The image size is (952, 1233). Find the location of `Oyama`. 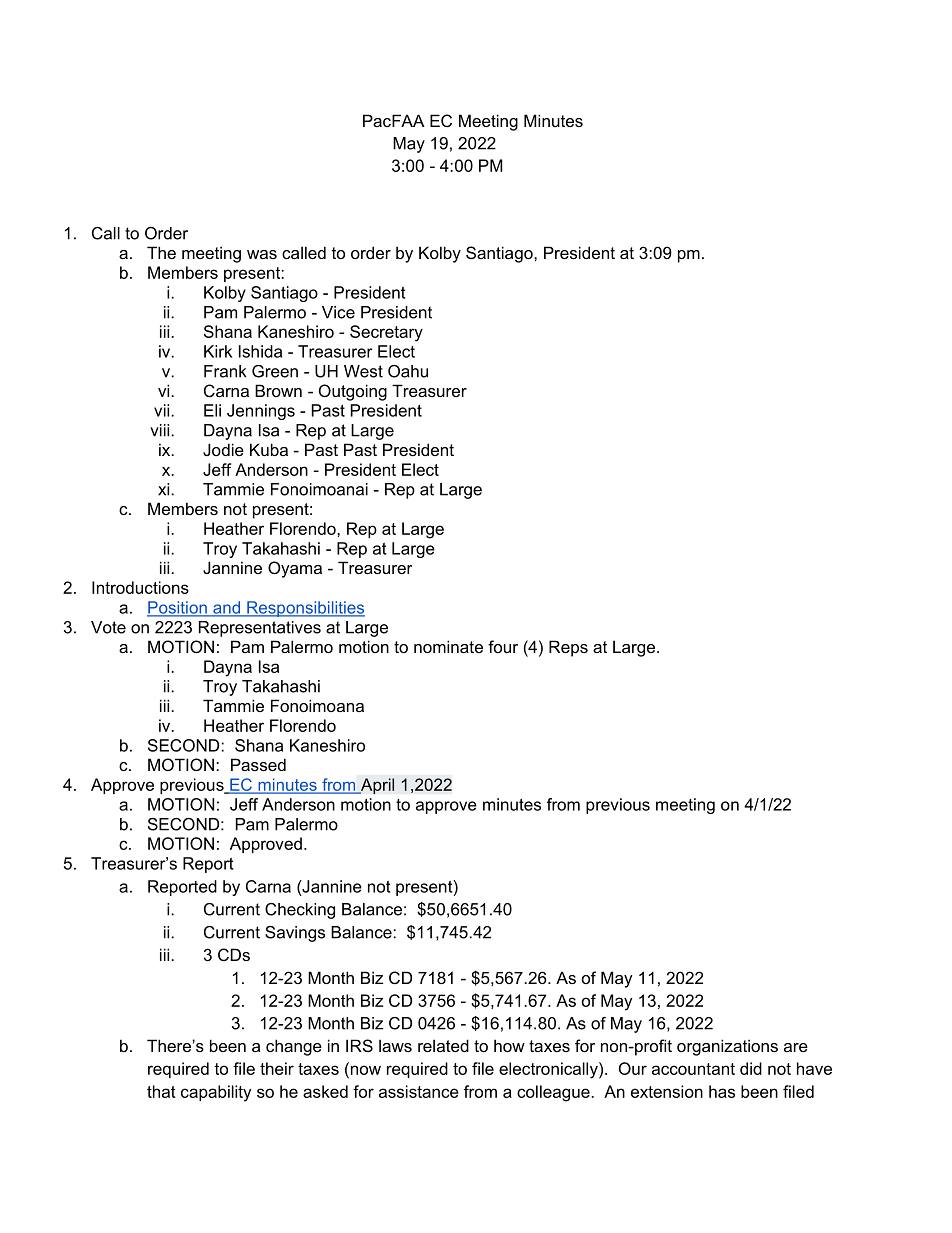

Oyama is located at coordinates (295, 569).
